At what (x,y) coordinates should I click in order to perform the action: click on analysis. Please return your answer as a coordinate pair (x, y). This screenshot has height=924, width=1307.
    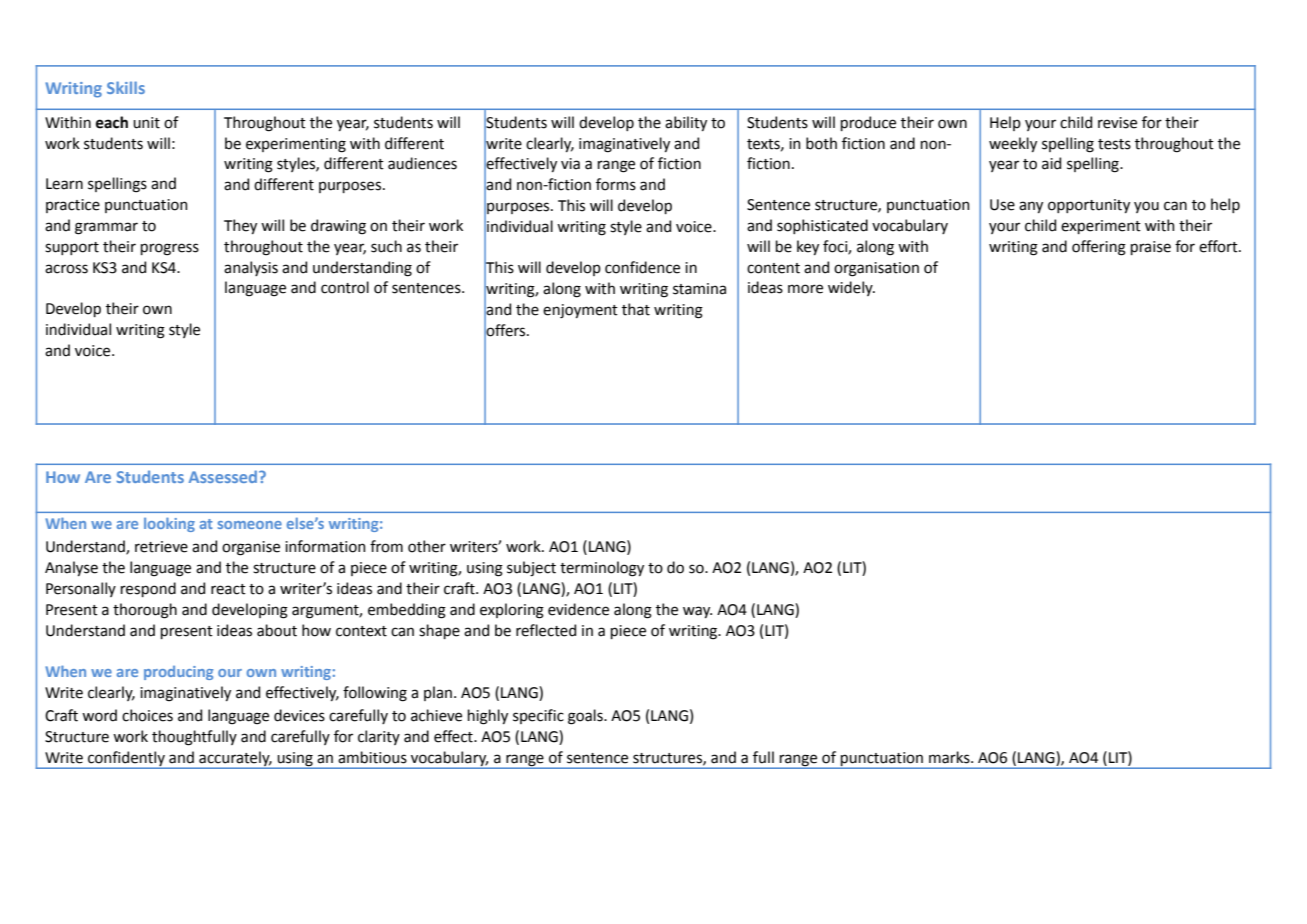
    Looking at the image, I should click on (251, 268).
